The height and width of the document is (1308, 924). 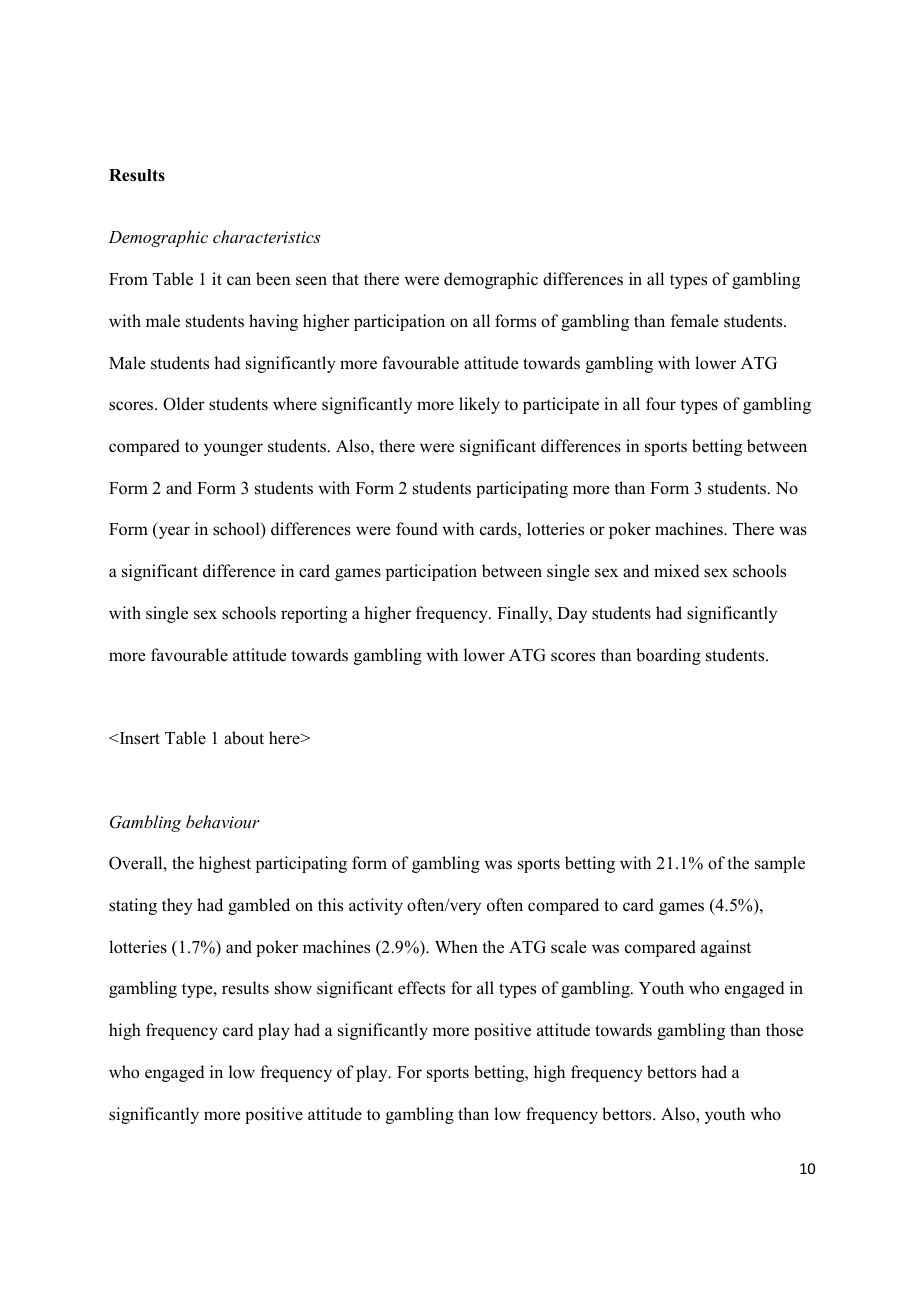 What do you see at coordinates (223, 821) in the document?
I see `behaviour` at bounding box center [223, 821].
